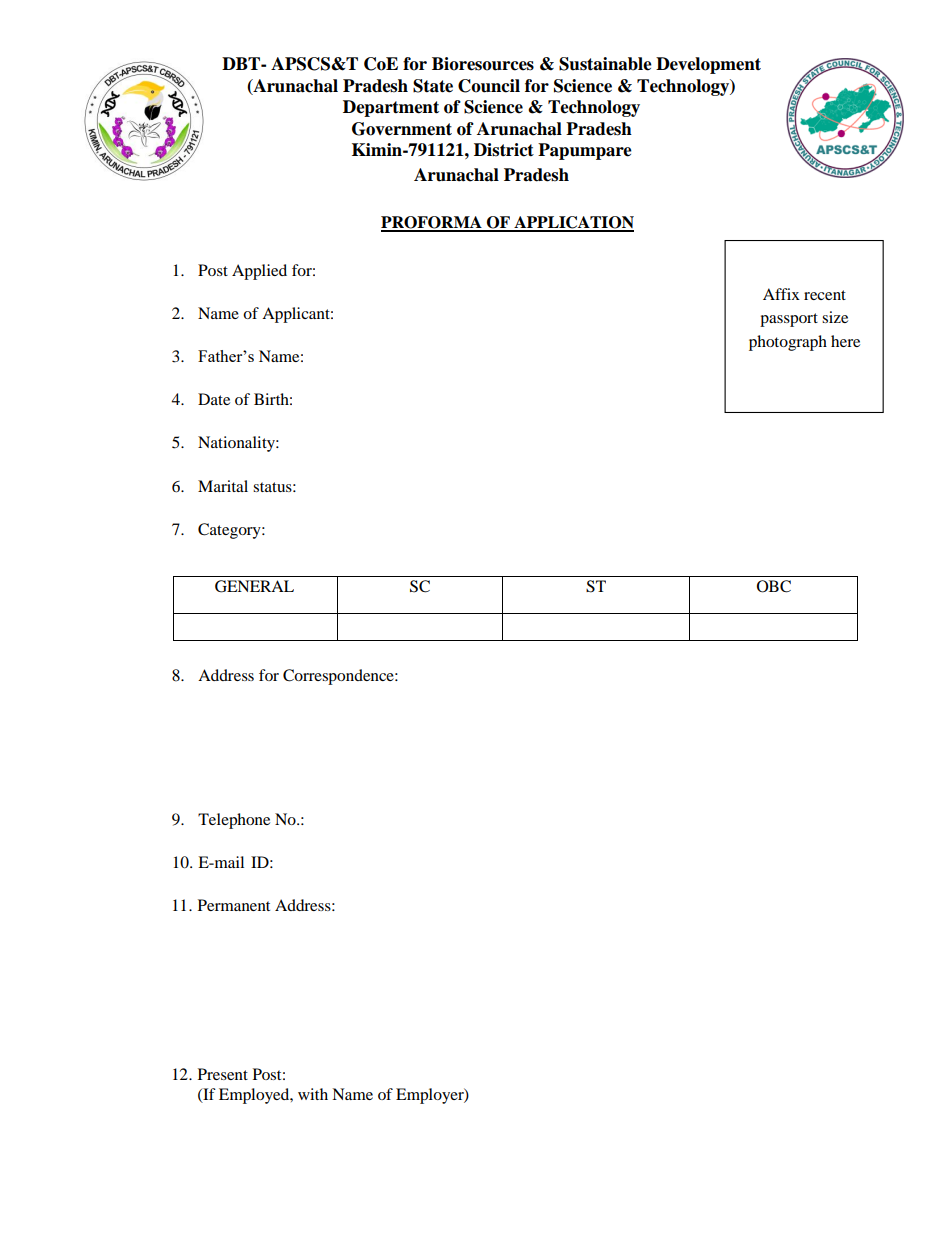  What do you see at coordinates (573, 223) in the image?
I see `APPLICATION` at bounding box center [573, 223].
